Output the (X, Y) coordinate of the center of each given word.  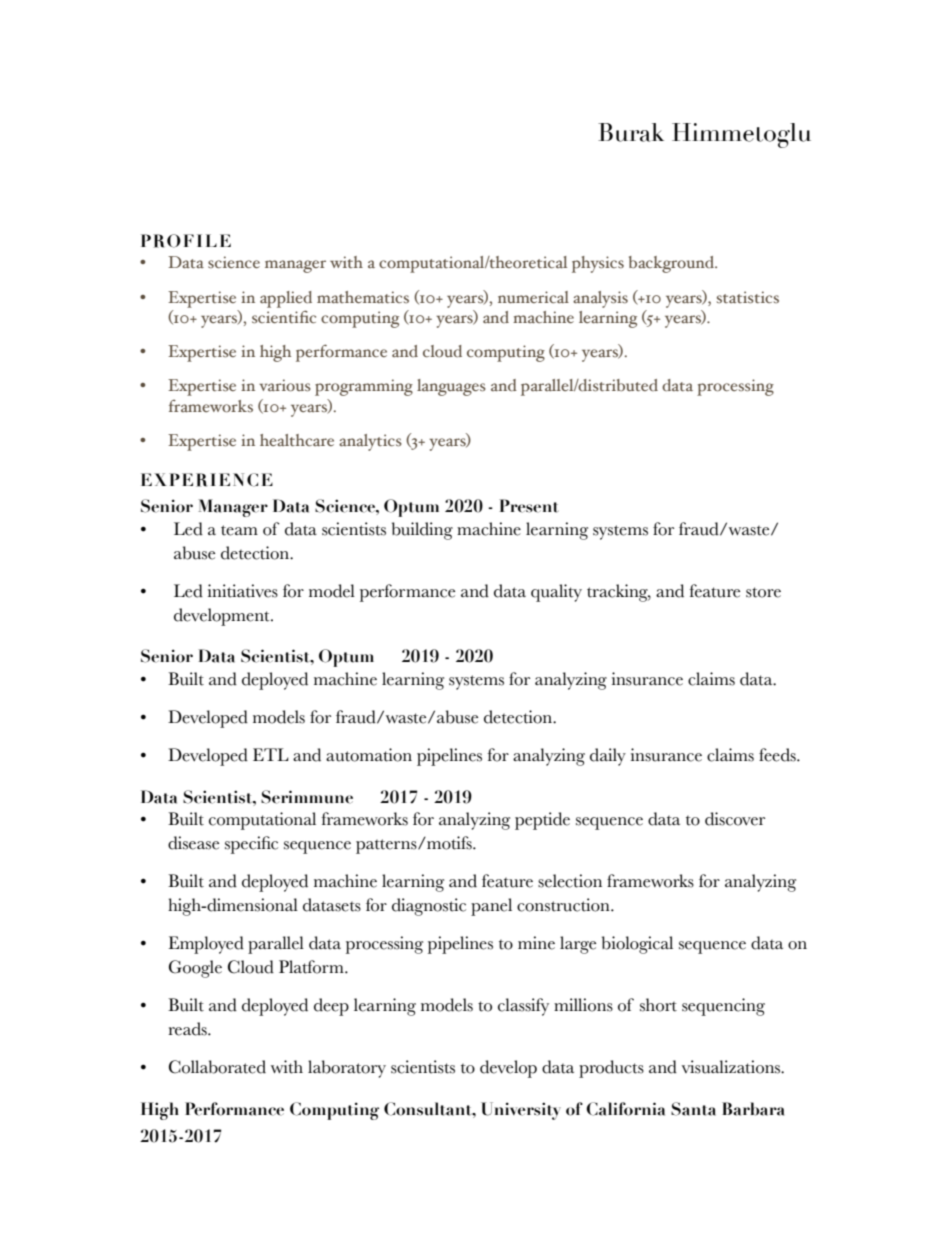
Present (529, 506)
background (672, 264)
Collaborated (217, 1067)
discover (735, 819)
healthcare (297, 440)
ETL (271, 754)
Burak (631, 132)
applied (286, 299)
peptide (542, 821)
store (763, 592)
